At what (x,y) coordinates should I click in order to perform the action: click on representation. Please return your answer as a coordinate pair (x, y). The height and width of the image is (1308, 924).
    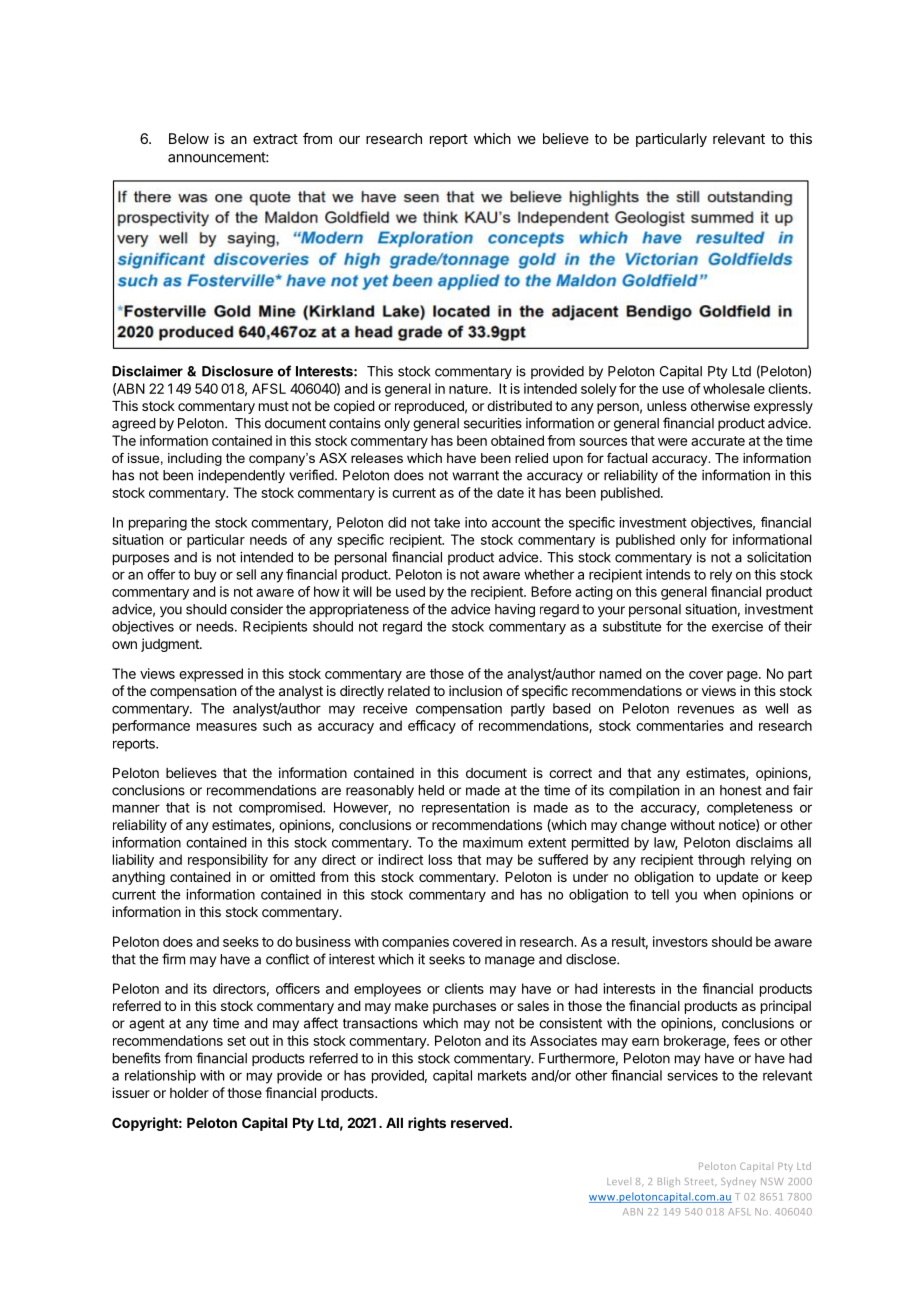
    Looking at the image, I should click on (465, 809).
